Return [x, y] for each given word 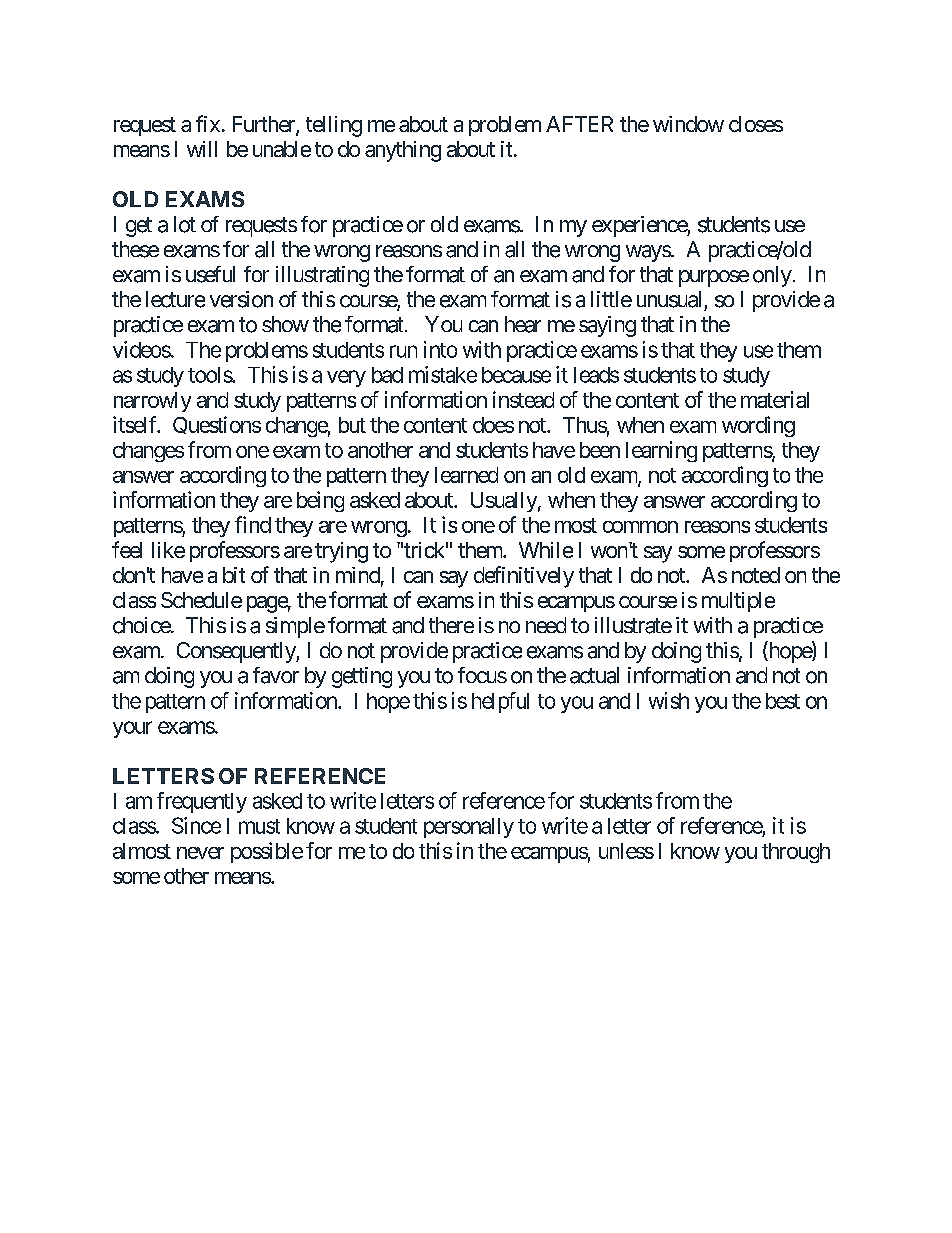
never [200, 853]
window [688, 124]
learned [466, 475]
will [202, 149]
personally [469, 828]
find [253, 524]
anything [403, 151]
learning [661, 451]
